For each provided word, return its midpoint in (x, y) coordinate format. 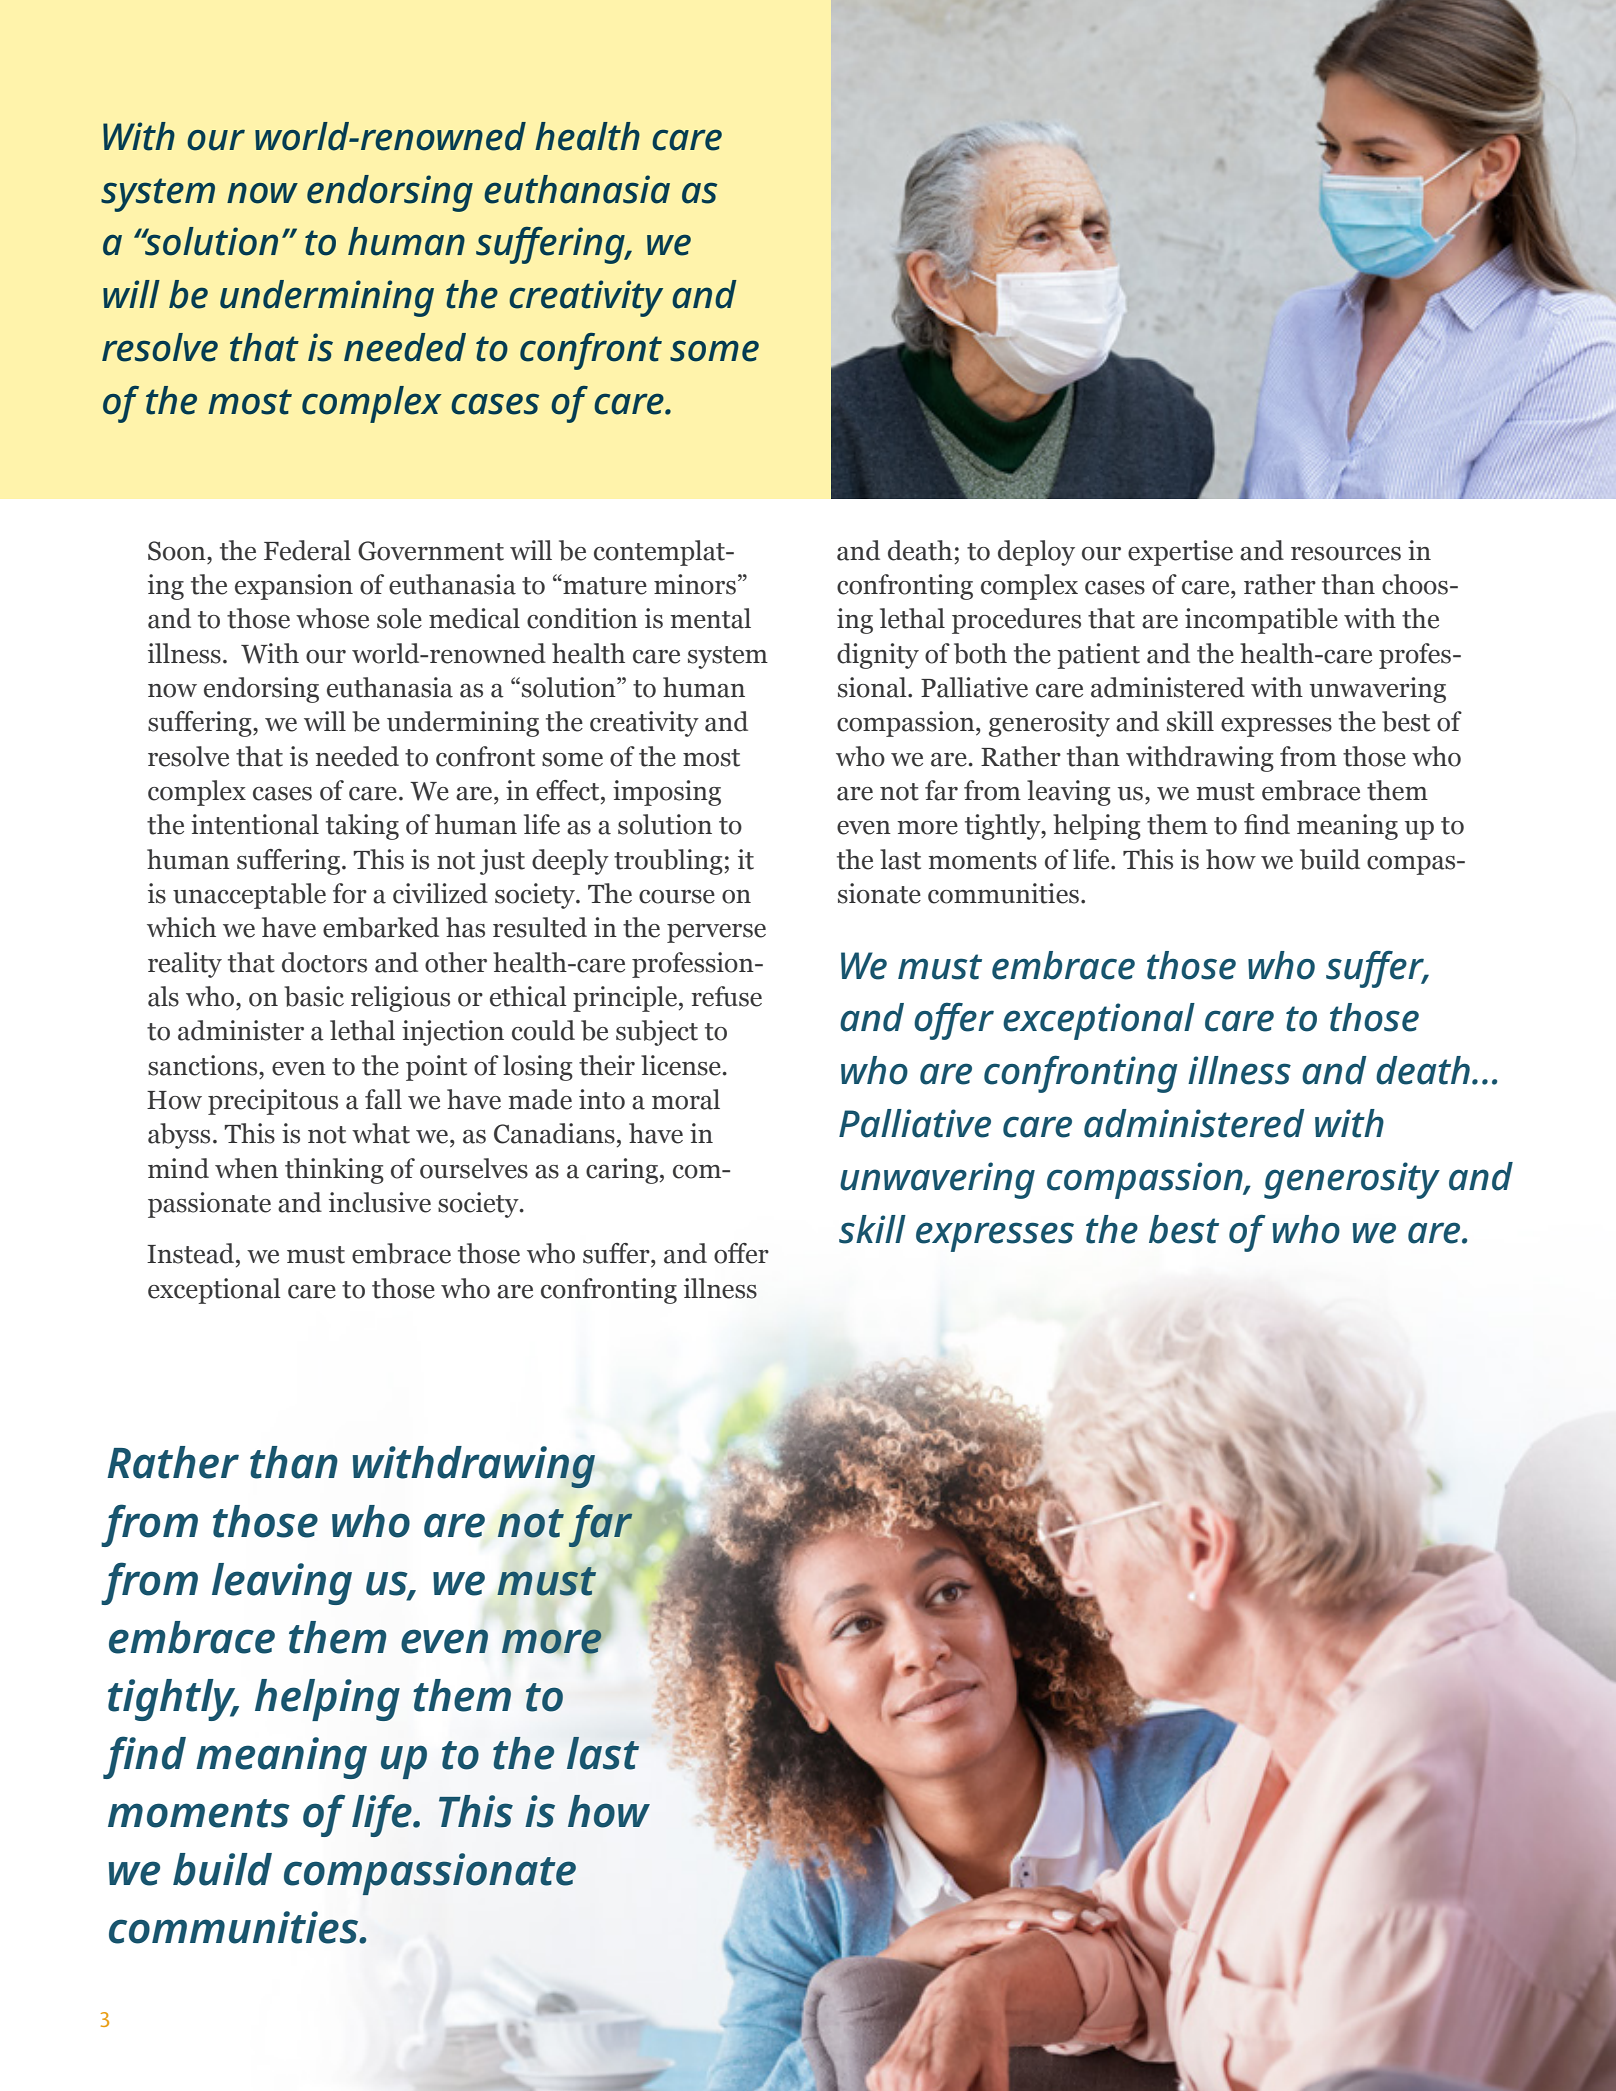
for (350, 893)
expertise (1180, 553)
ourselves (474, 1168)
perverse (716, 933)
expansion (294, 587)
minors (695, 584)
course (677, 897)
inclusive (380, 1202)
